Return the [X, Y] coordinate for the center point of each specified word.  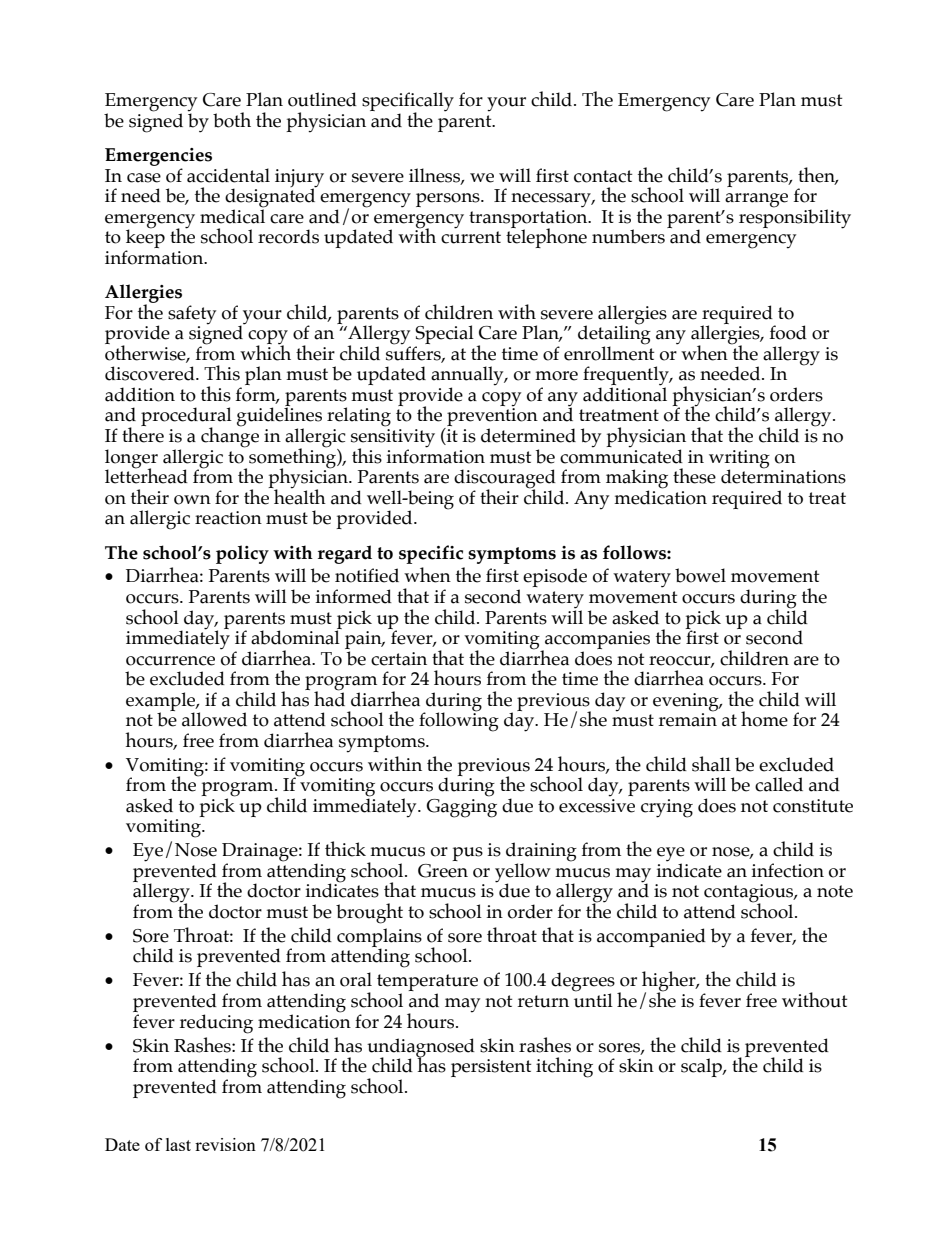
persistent [491, 1068]
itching [564, 1067]
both [232, 120]
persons [449, 200]
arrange [756, 200]
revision [225, 1144]
